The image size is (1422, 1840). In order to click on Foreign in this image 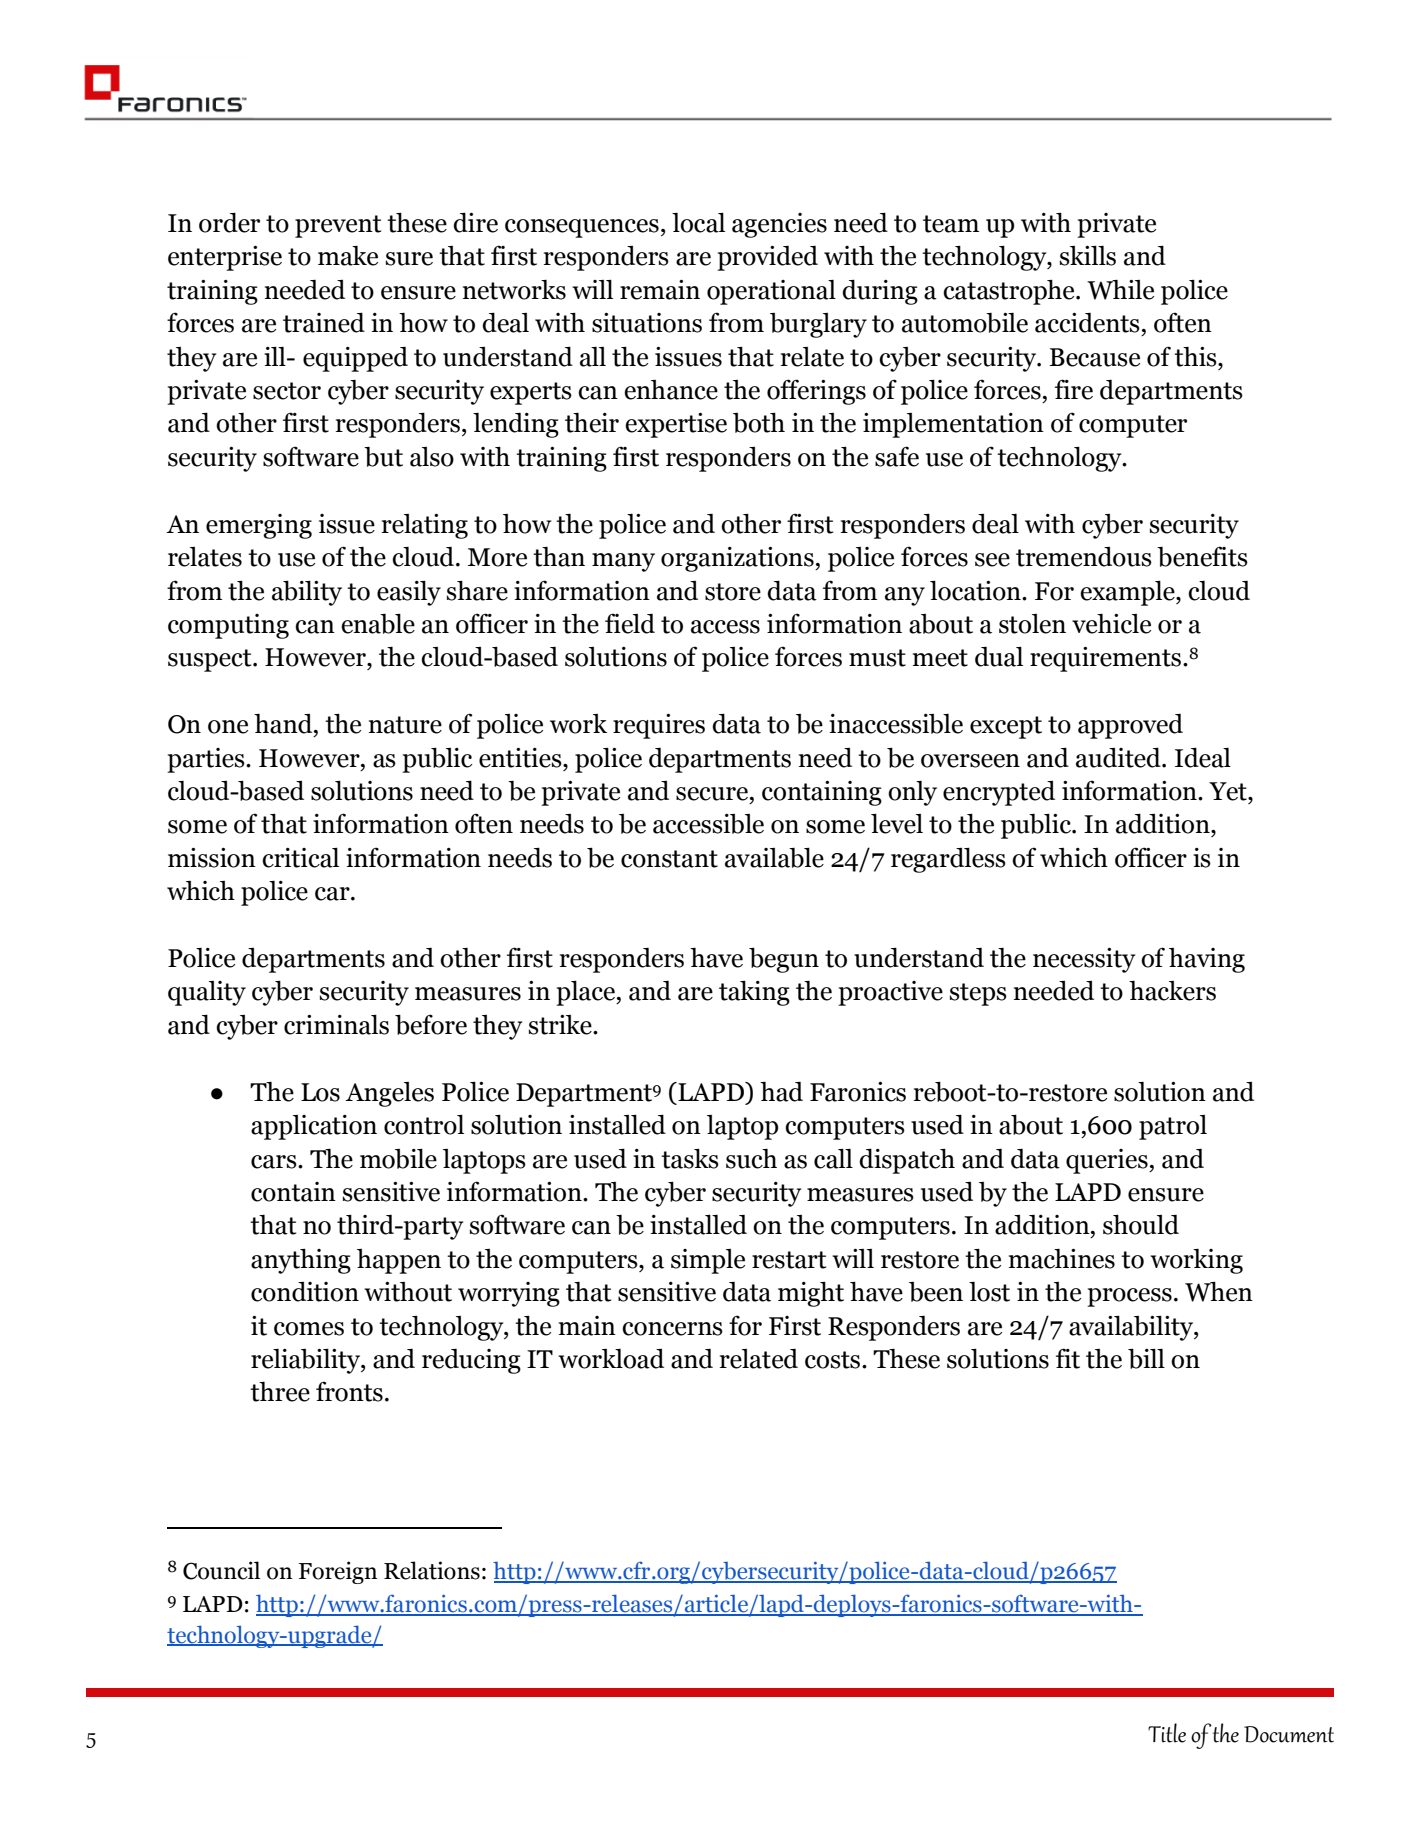, I will do `click(338, 1572)`.
